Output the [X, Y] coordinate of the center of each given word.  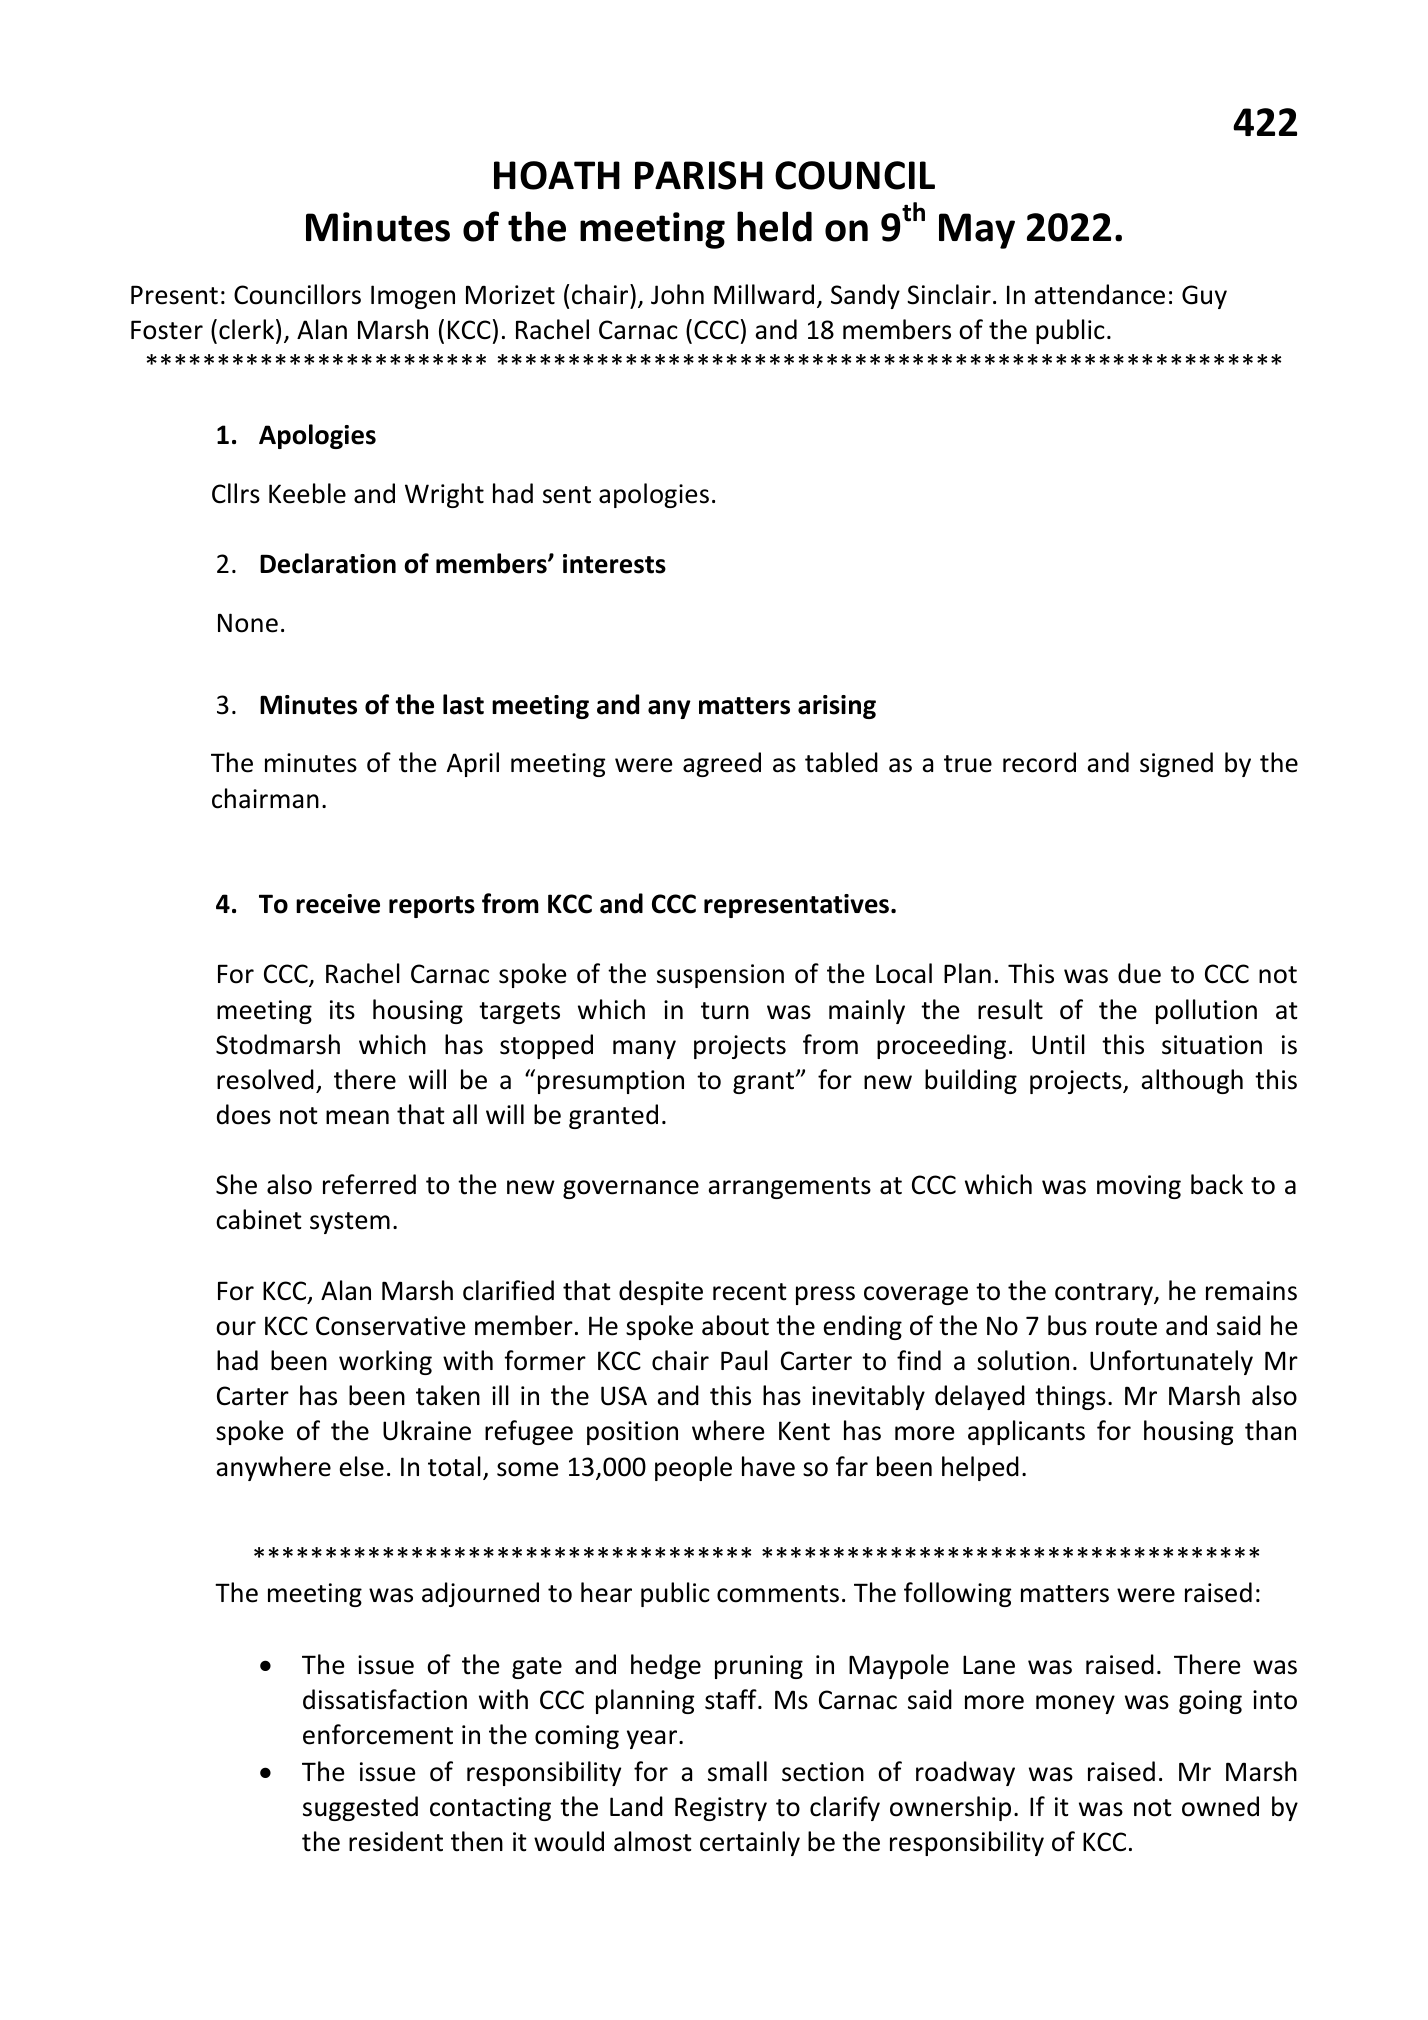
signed [1176, 764]
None [248, 623]
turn [725, 1011]
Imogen [413, 297]
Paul [744, 1360]
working [385, 1362]
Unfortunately [1171, 1362]
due [1139, 973]
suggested [360, 1808]
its [342, 1010]
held [774, 226]
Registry [721, 1809]
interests [614, 564]
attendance [1099, 294]
